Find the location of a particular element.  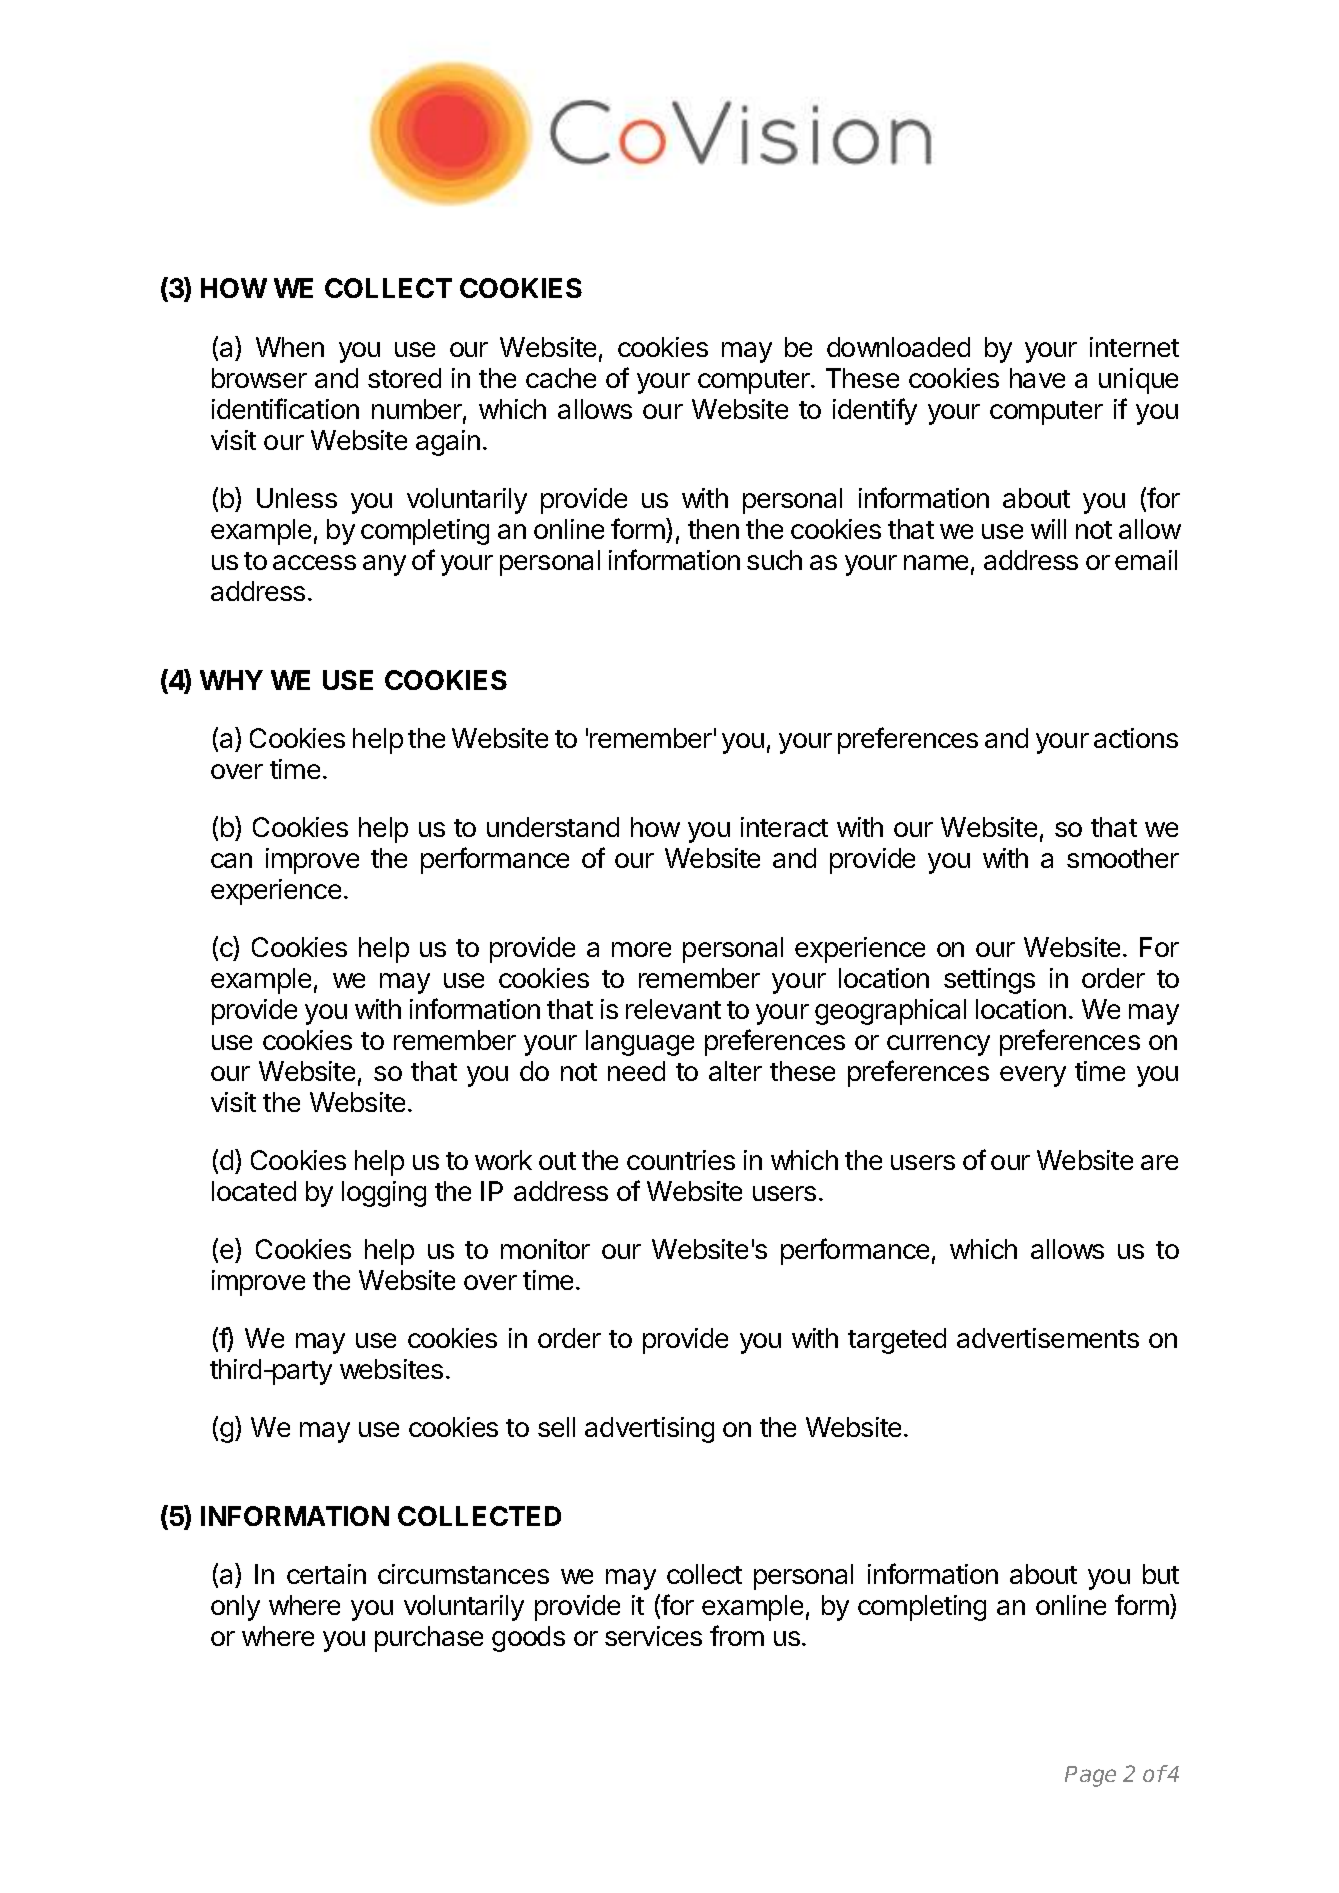

countries is located at coordinates (681, 1160).
